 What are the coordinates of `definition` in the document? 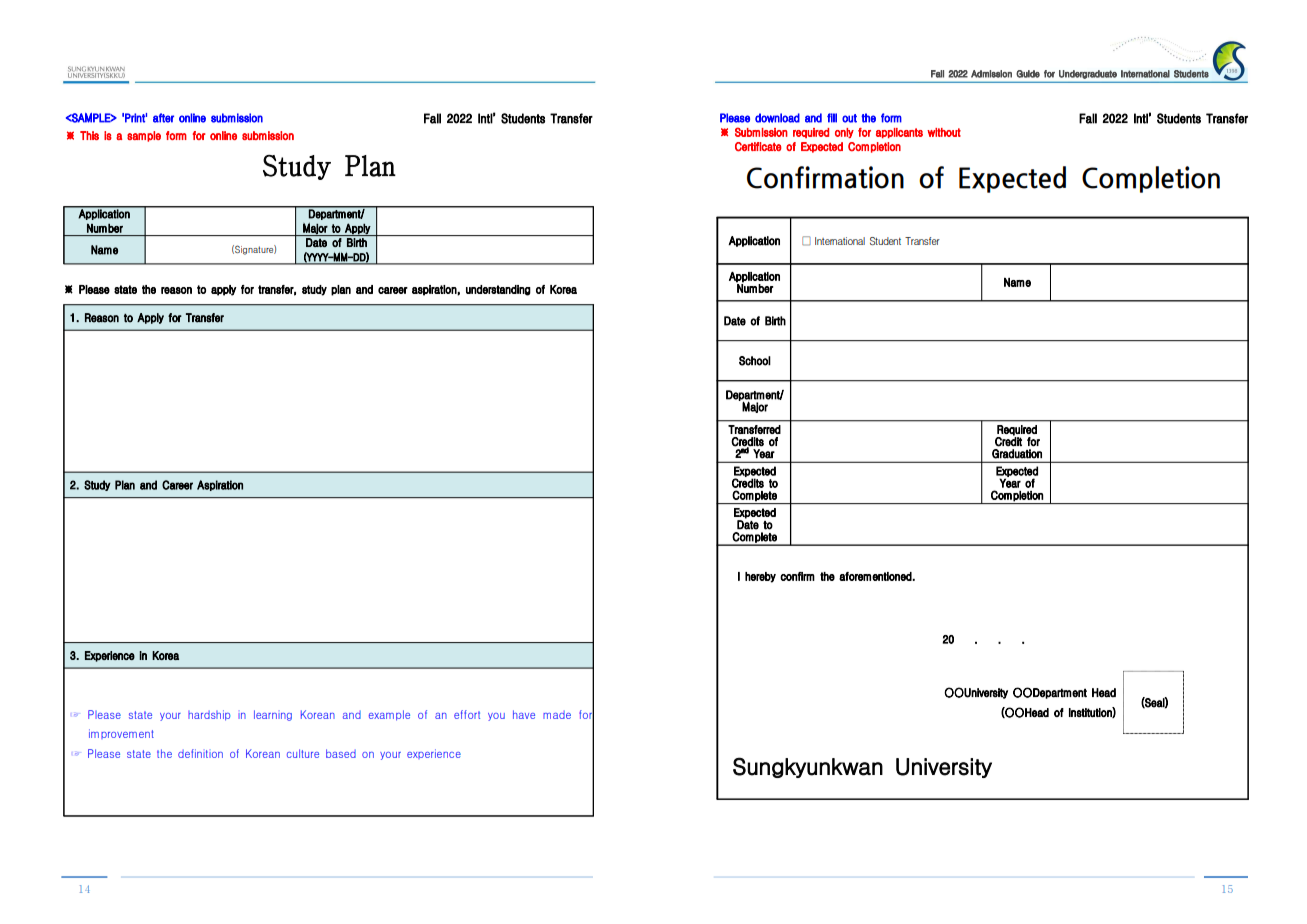 It's located at (200, 753).
